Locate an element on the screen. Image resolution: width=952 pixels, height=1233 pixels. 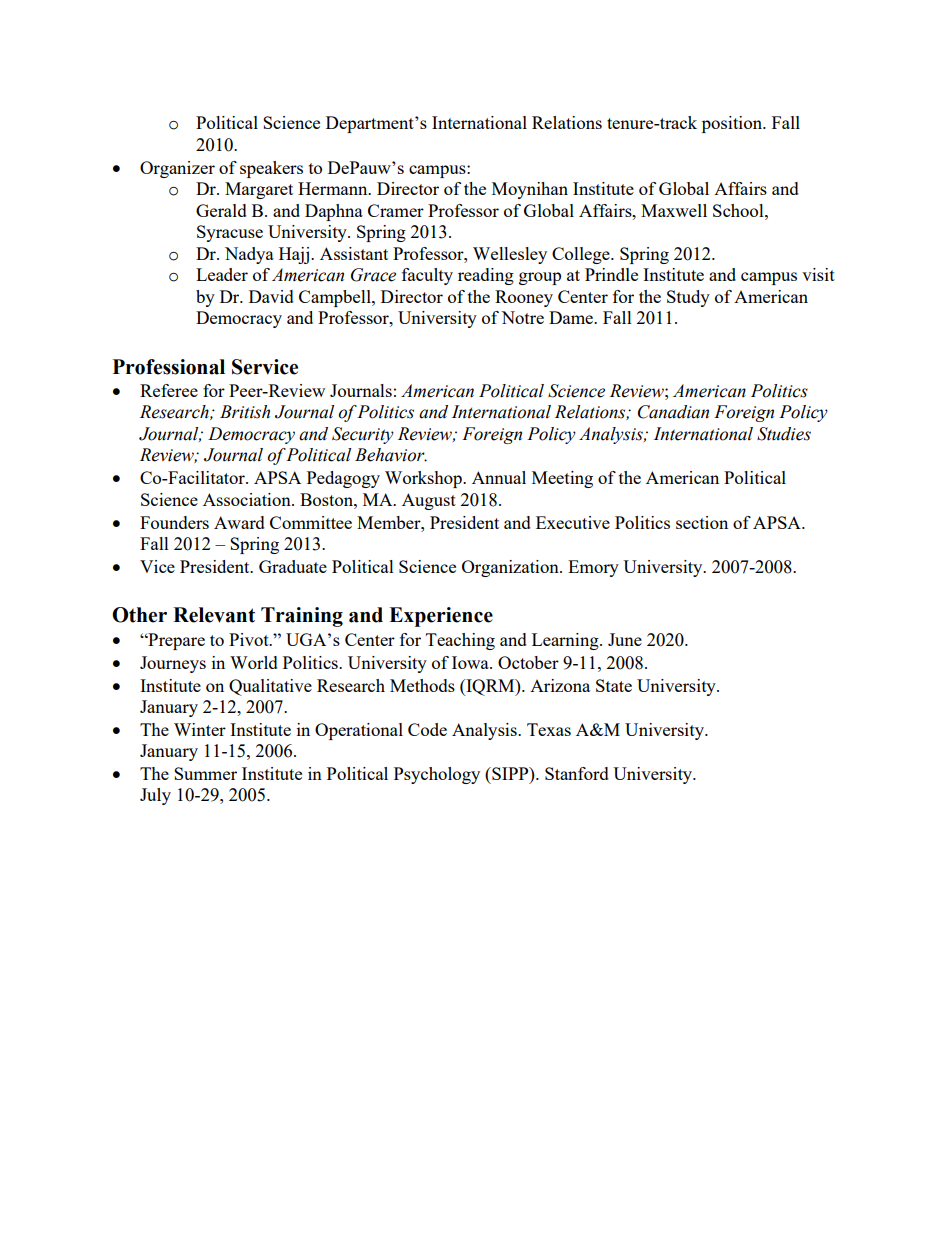
position is located at coordinates (733, 124).
